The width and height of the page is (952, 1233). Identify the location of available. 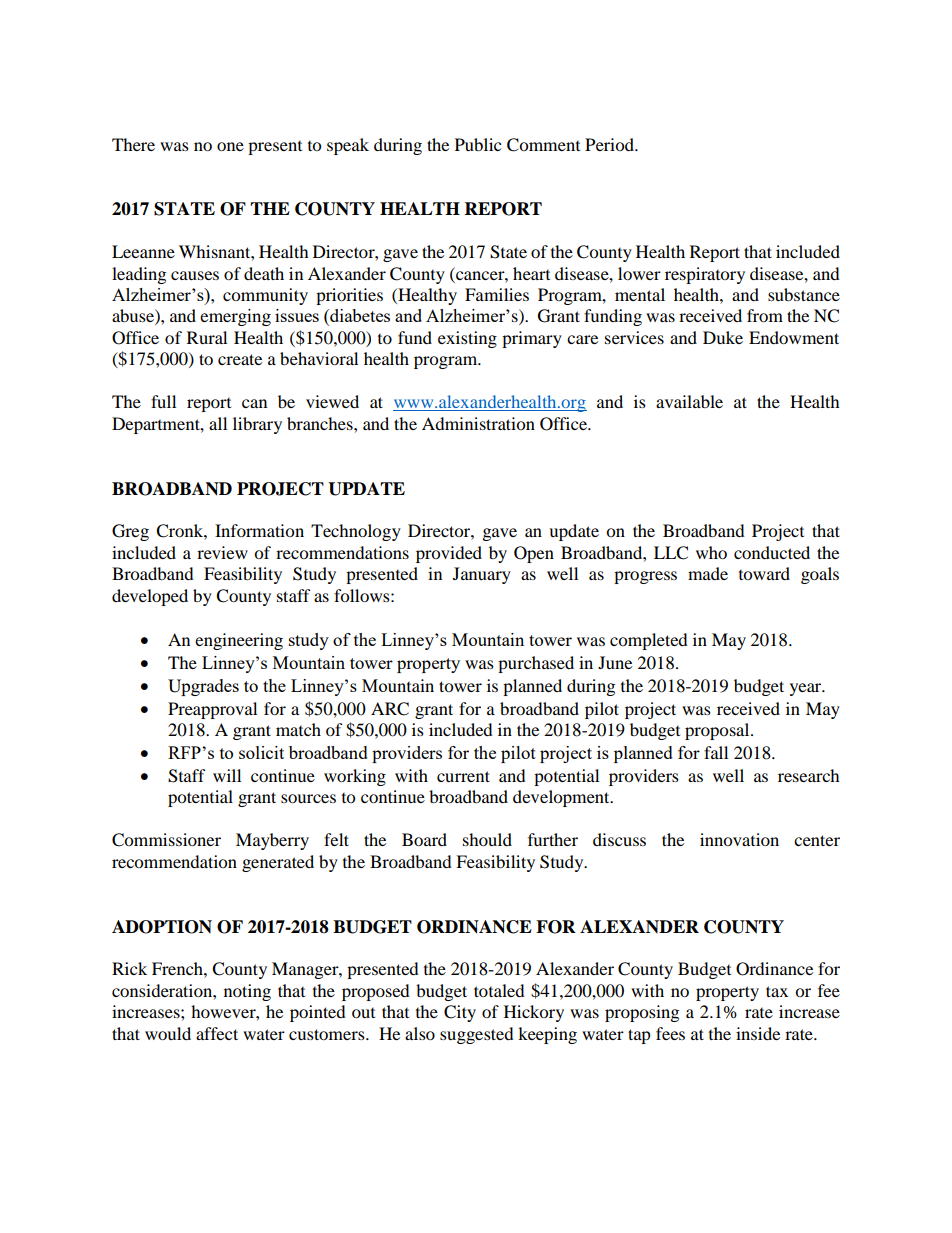
(689, 401).
